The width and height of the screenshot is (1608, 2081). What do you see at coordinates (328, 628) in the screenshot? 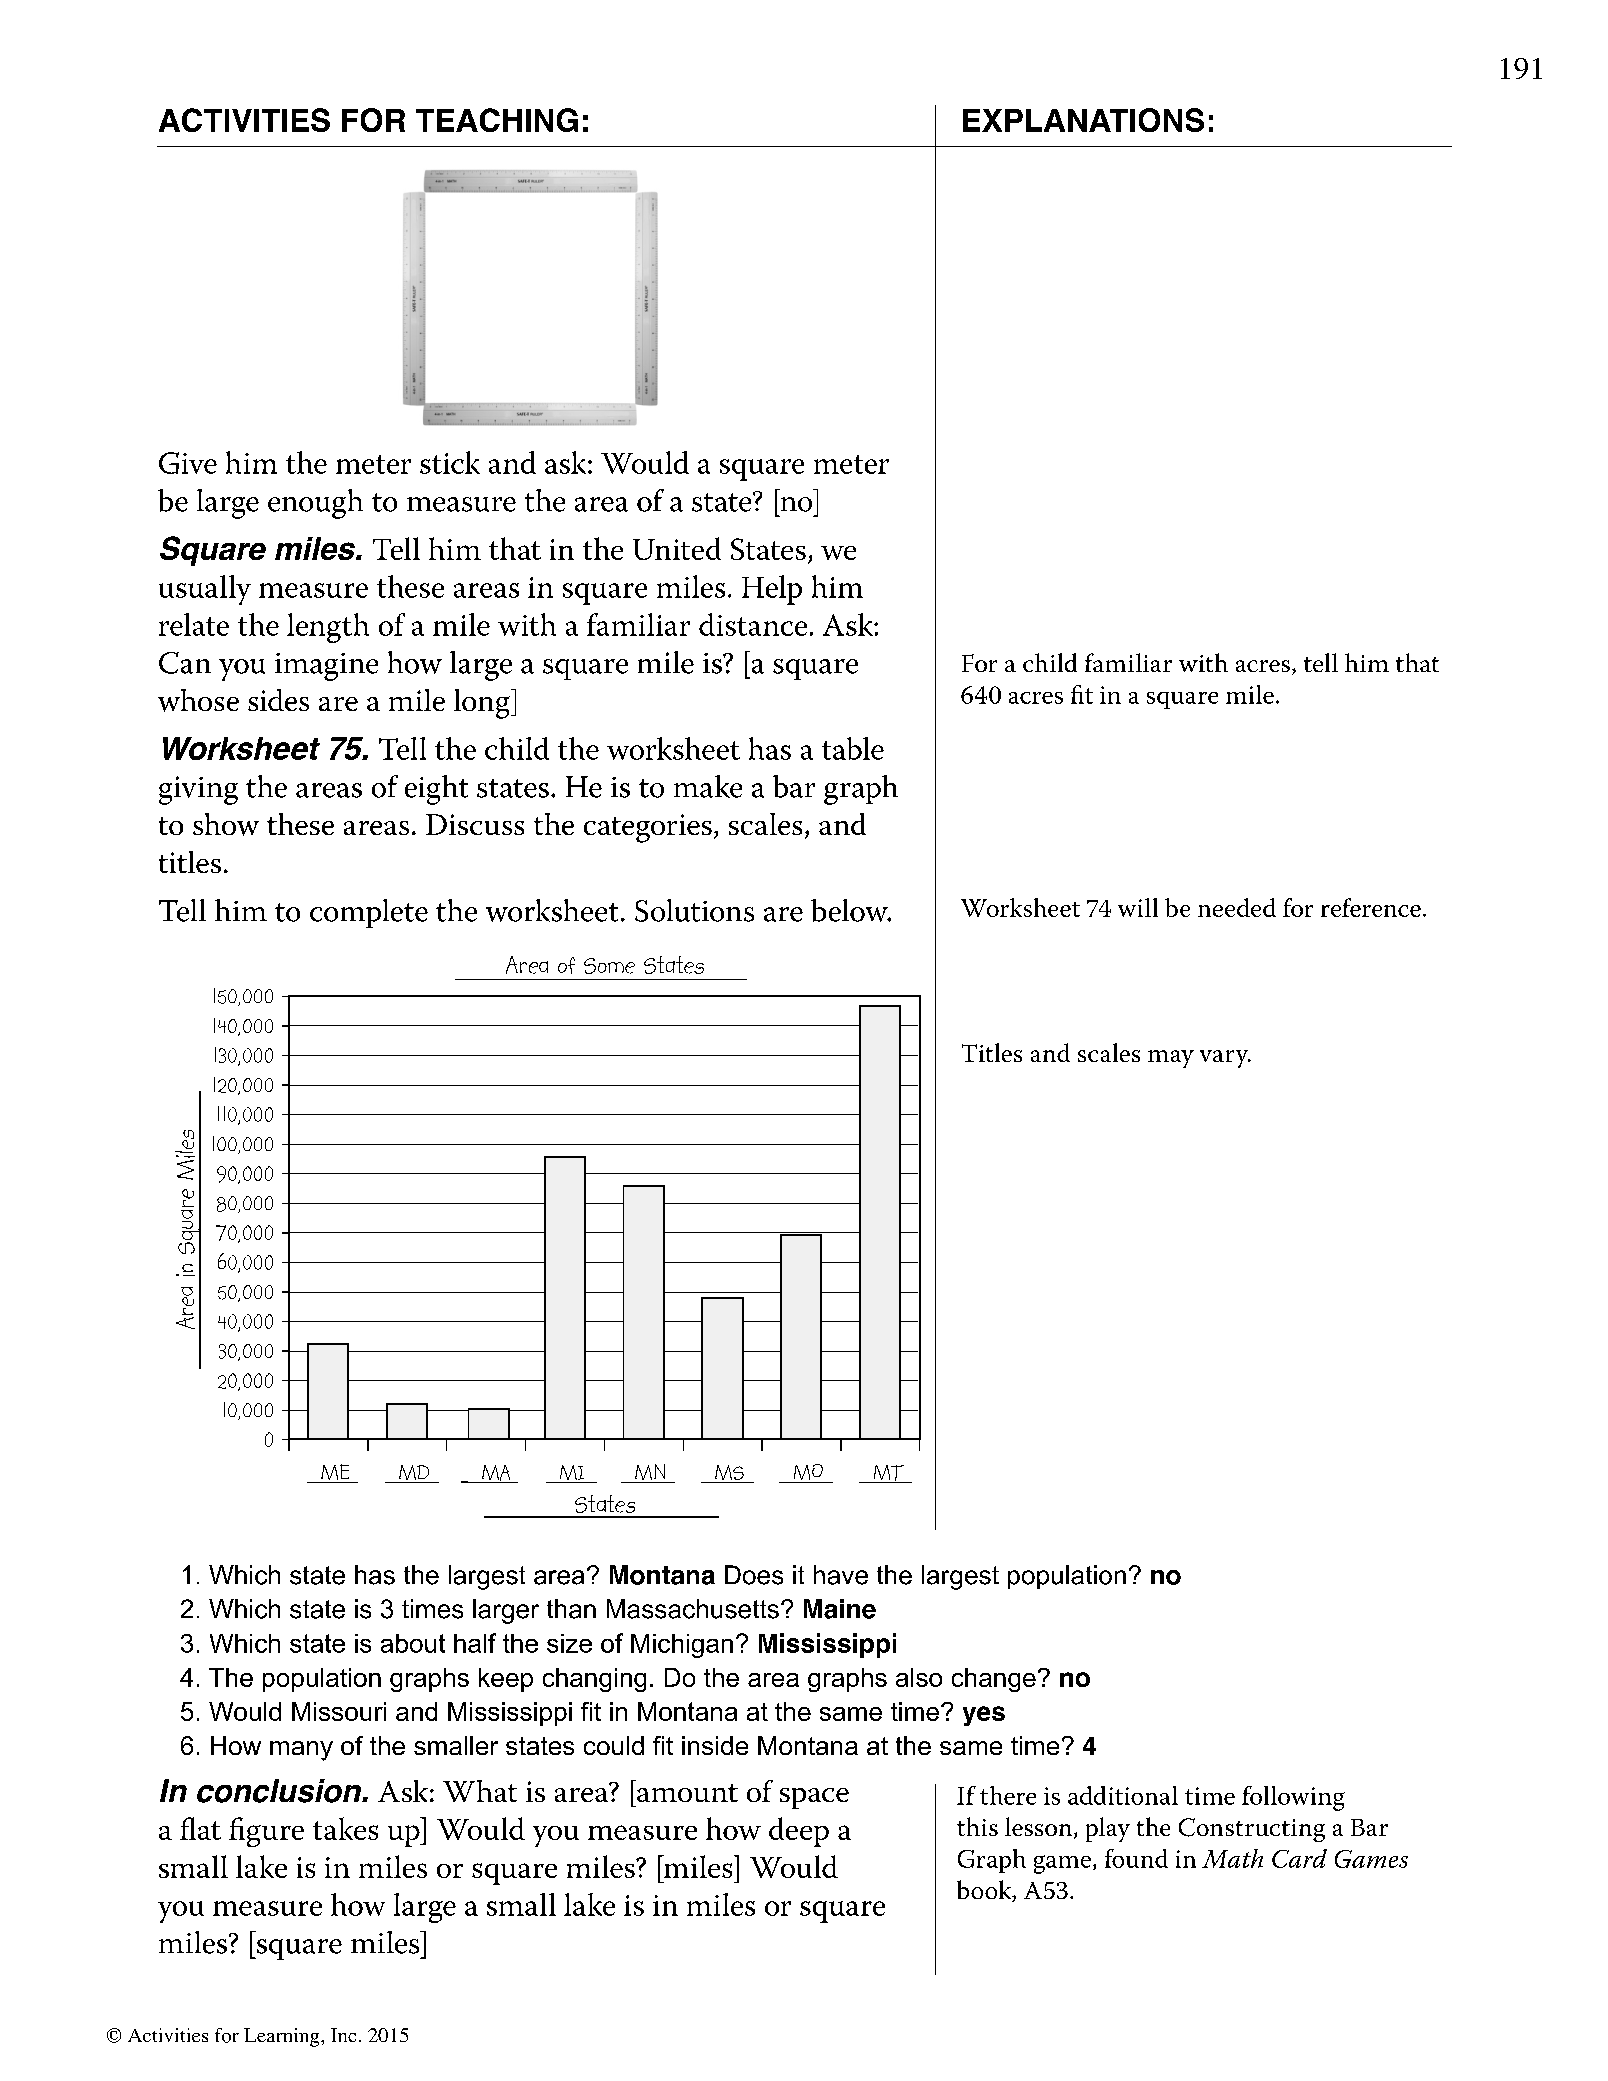
I see `length` at bounding box center [328, 628].
